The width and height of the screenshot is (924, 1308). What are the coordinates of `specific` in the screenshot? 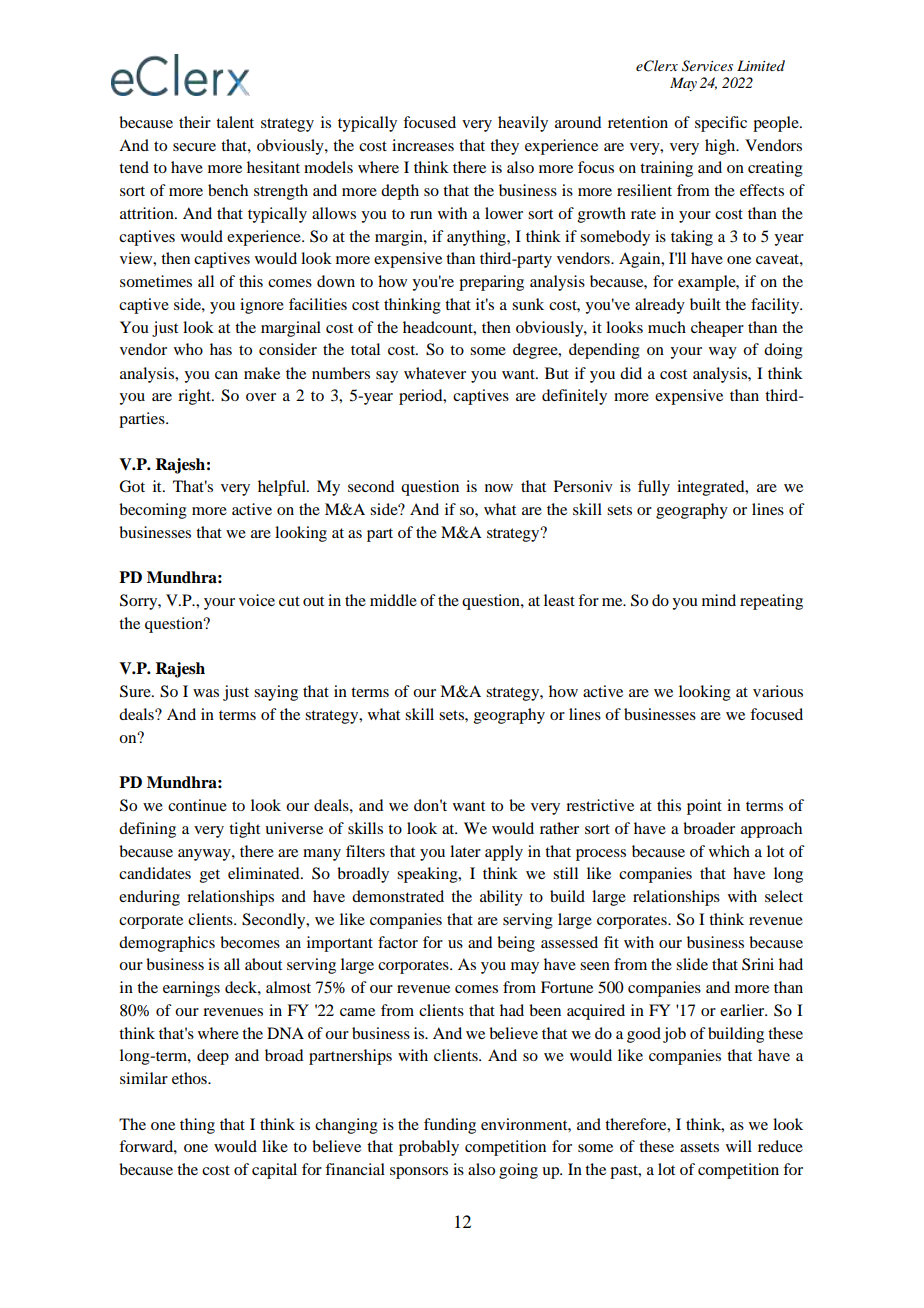 It's located at (721, 124).
